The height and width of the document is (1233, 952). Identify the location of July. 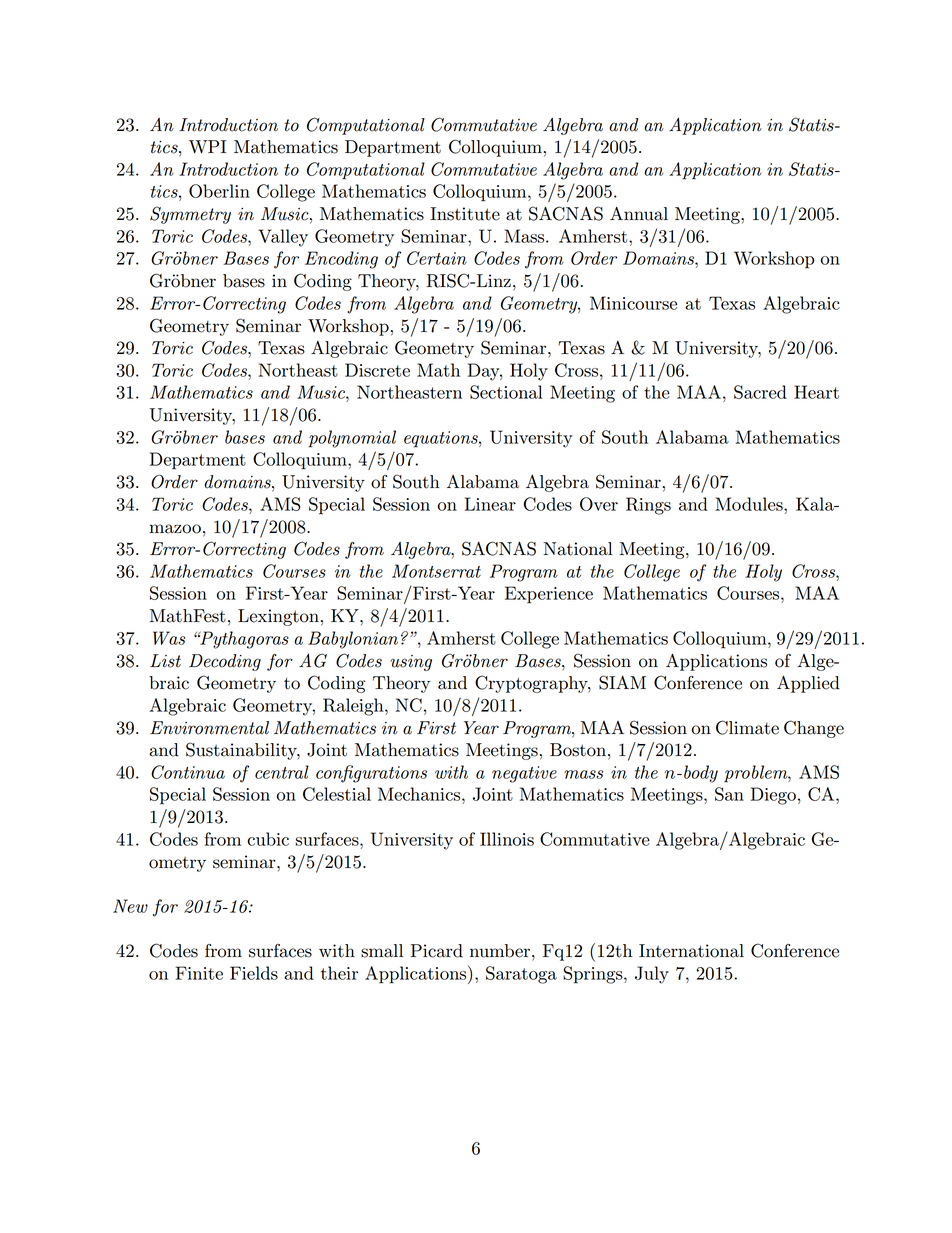
(652, 975).
